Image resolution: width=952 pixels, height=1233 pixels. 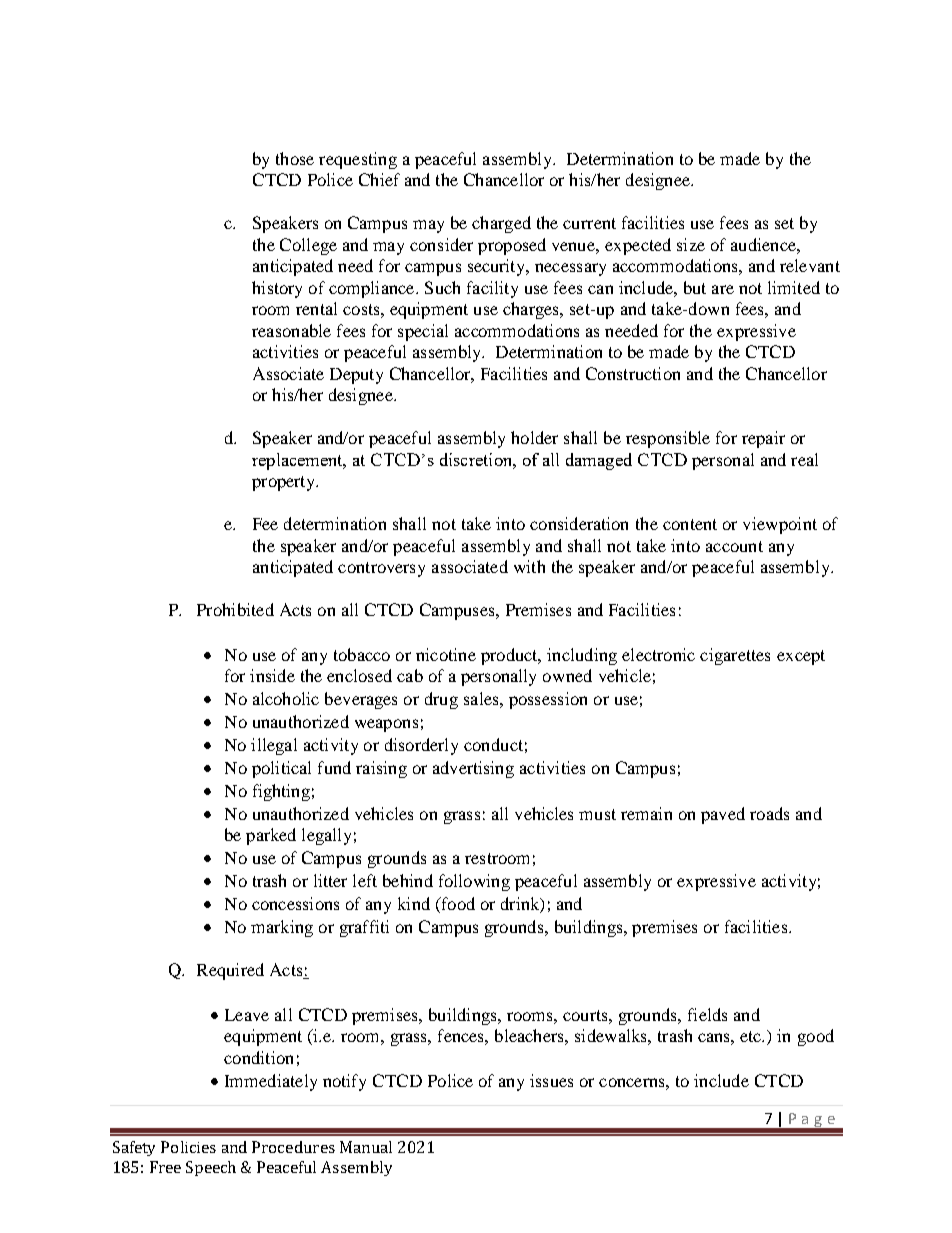 I want to click on nicotine, so click(x=446, y=654).
